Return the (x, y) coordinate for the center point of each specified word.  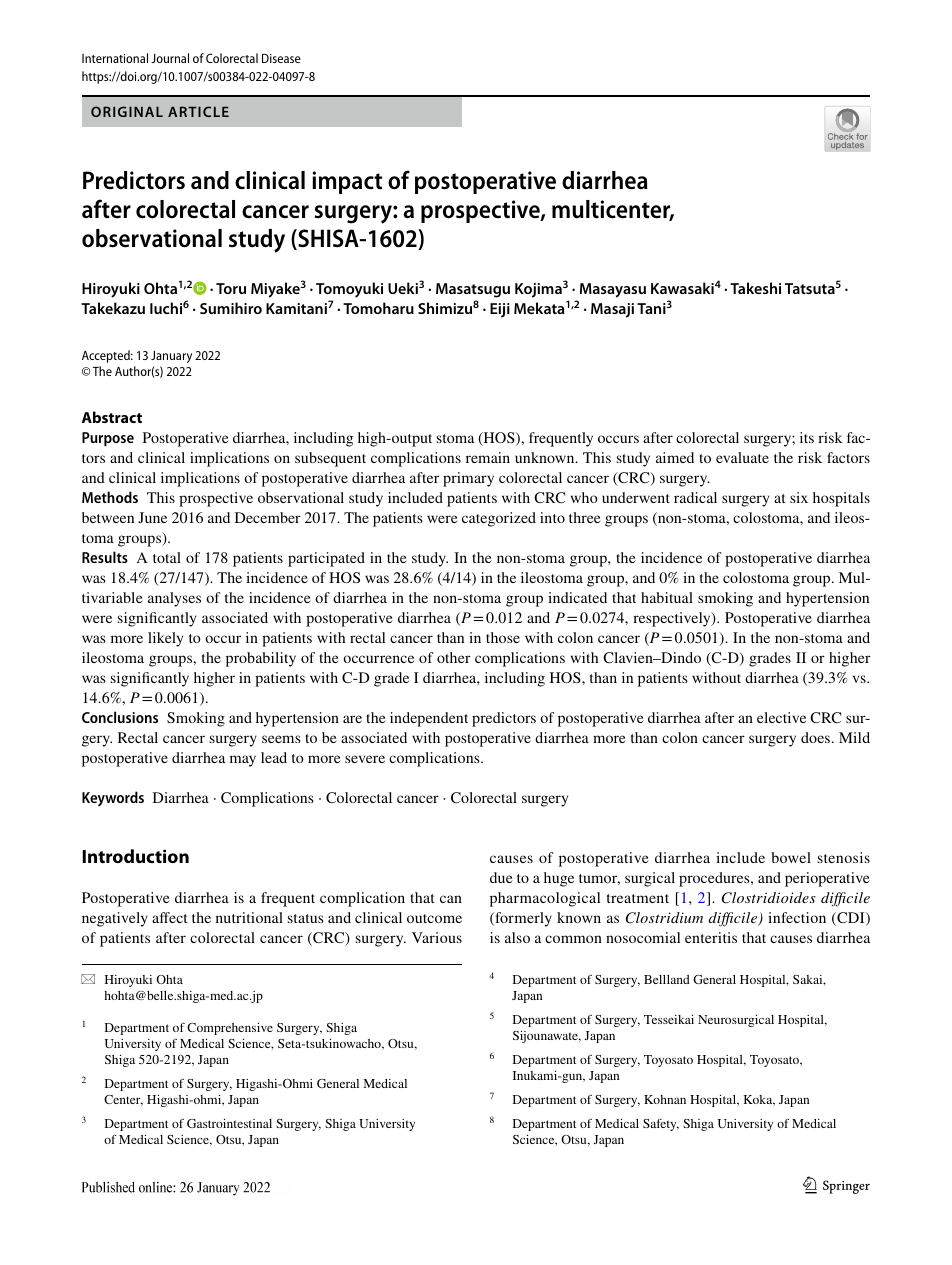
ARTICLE (198, 111)
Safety (661, 1125)
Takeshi (755, 288)
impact (347, 182)
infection (797, 917)
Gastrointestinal (229, 1123)
